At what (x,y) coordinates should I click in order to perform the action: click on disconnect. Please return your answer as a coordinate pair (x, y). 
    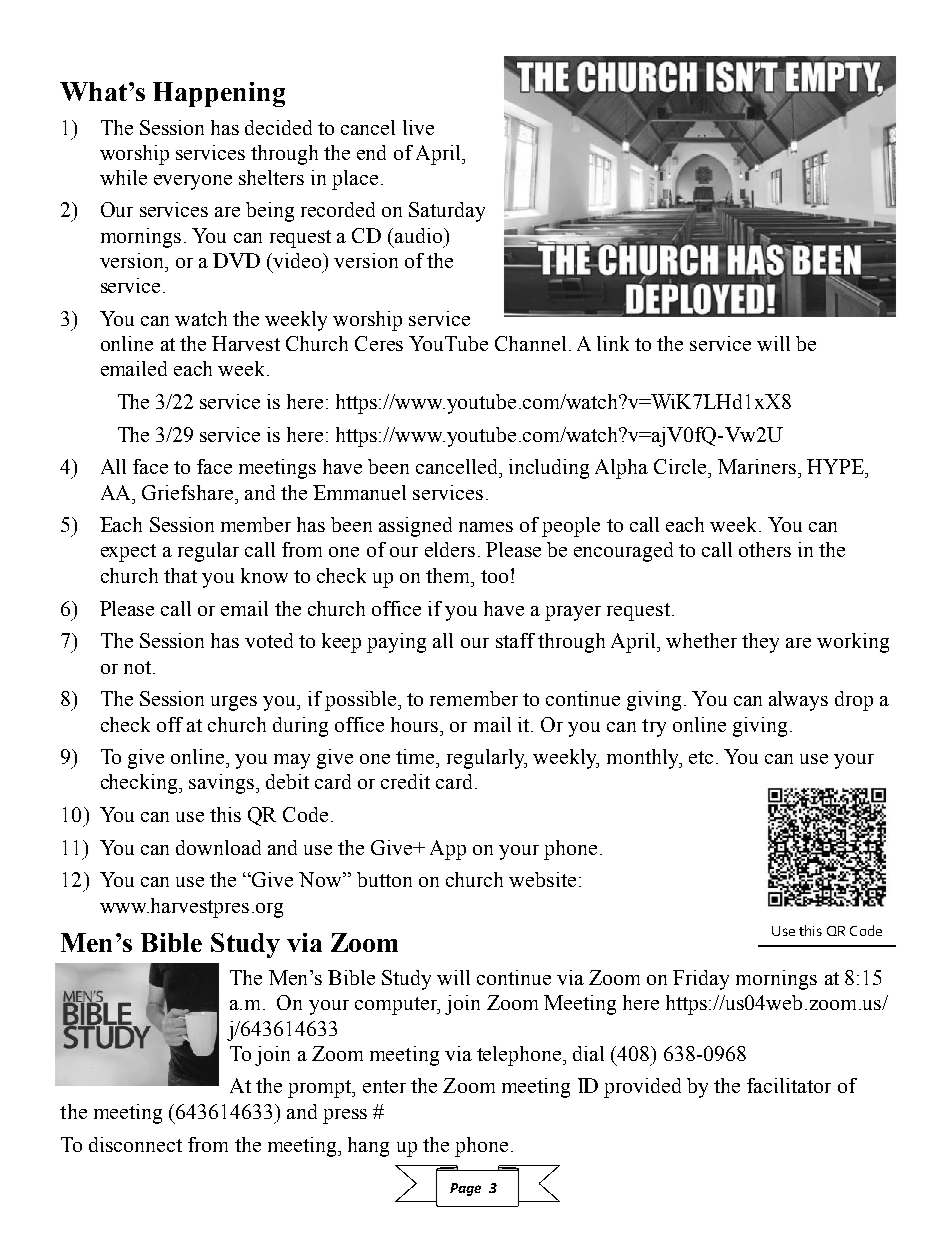
    Looking at the image, I should click on (135, 1144).
